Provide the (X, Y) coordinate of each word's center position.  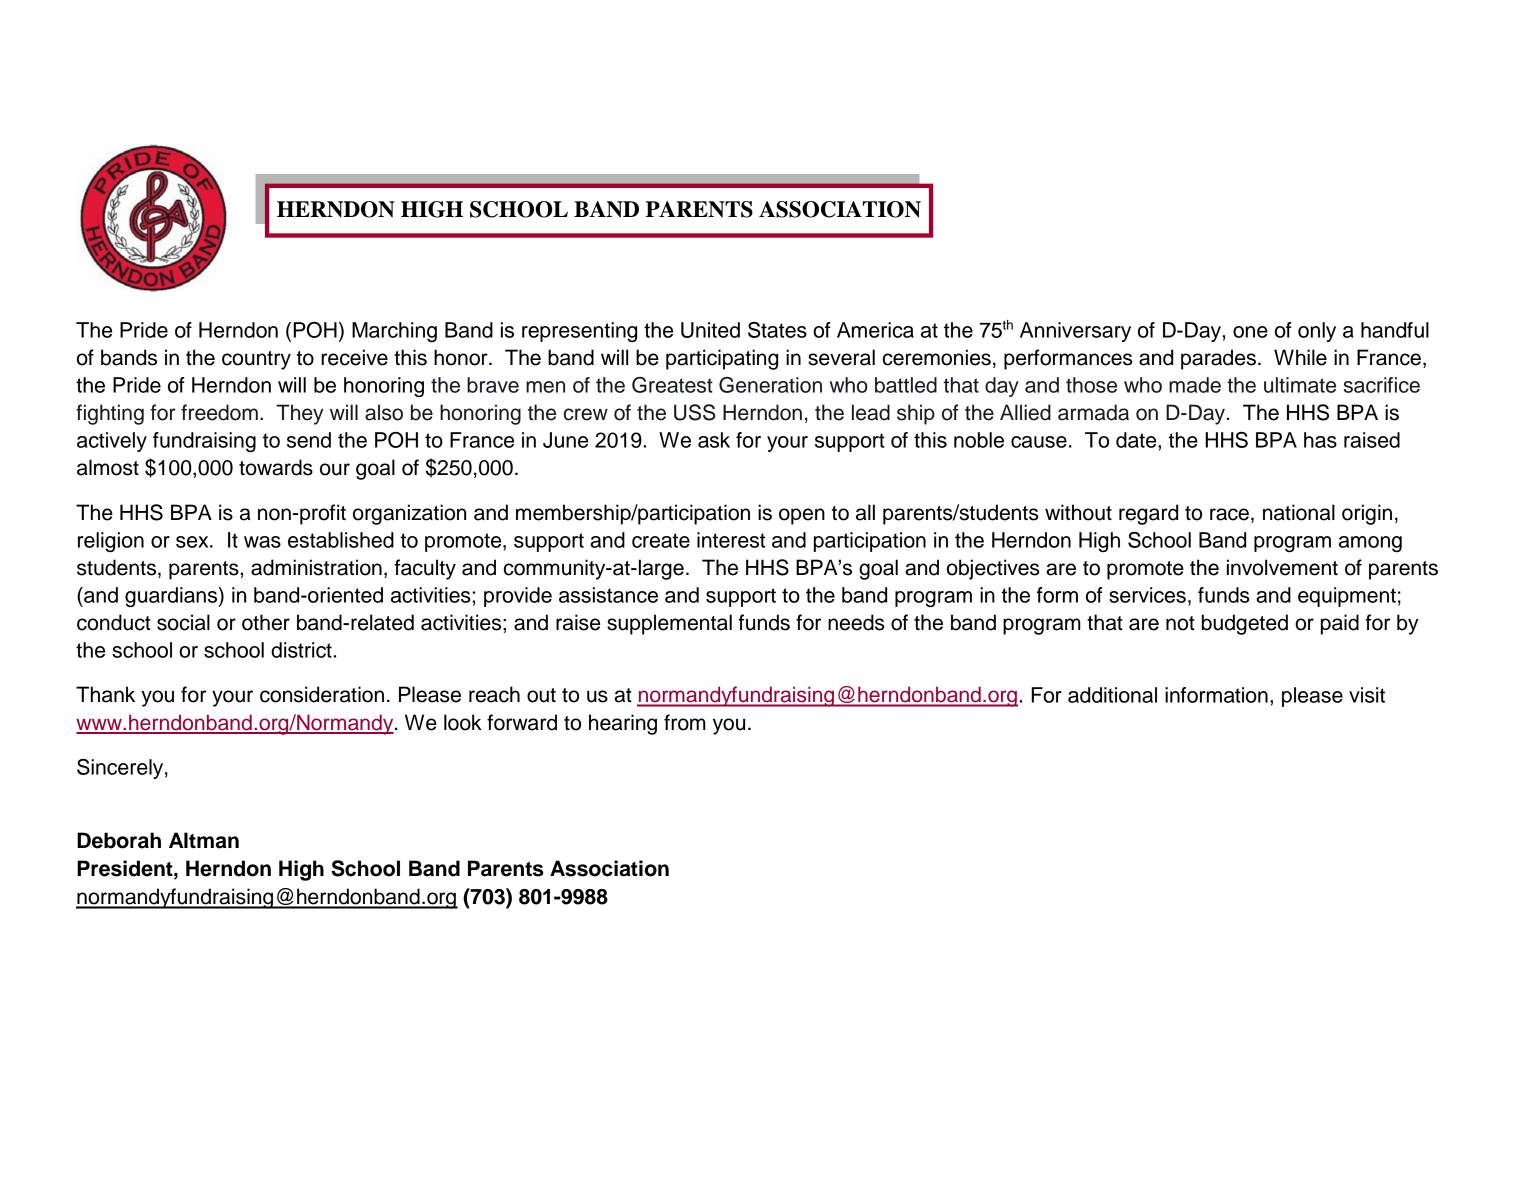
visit (1367, 695)
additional (1112, 695)
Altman (204, 840)
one (1250, 332)
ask (714, 440)
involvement (1282, 567)
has (1320, 440)
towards (276, 467)
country (256, 360)
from (685, 722)
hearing (623, 724)
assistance (608, 595)
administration (316, 567)
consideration (322, 694)
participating (722, 359)
